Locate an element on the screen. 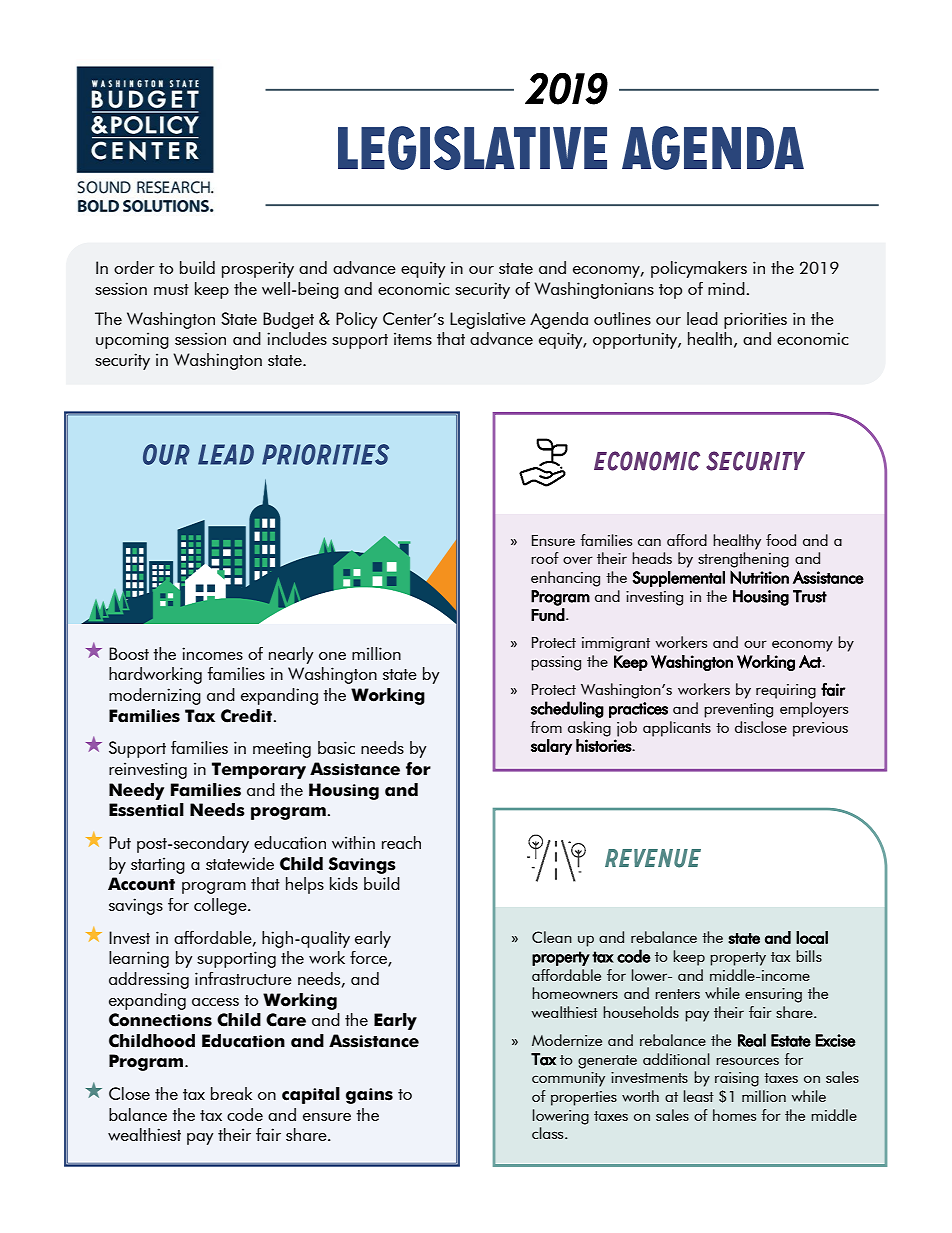 This screenshot has width=952, height=1233. local is located at coordinates (812, 937).
